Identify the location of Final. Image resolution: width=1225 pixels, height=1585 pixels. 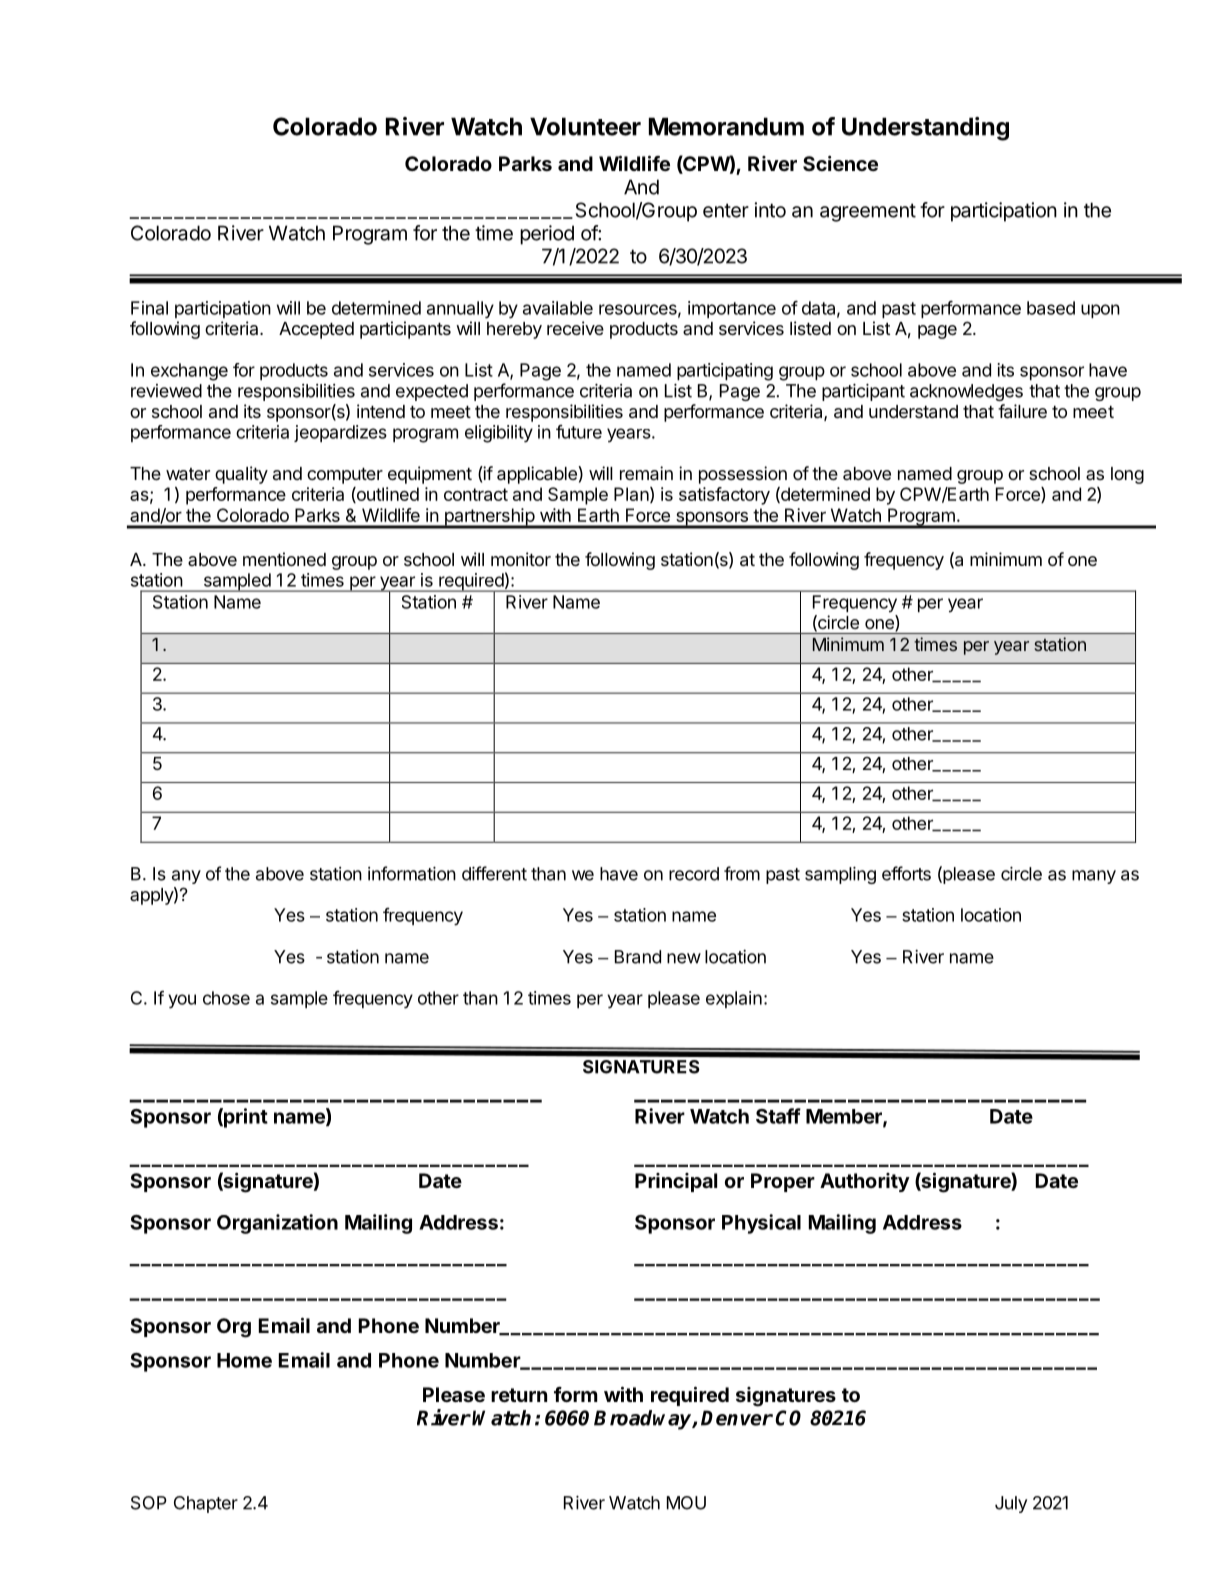
(149, 308).
